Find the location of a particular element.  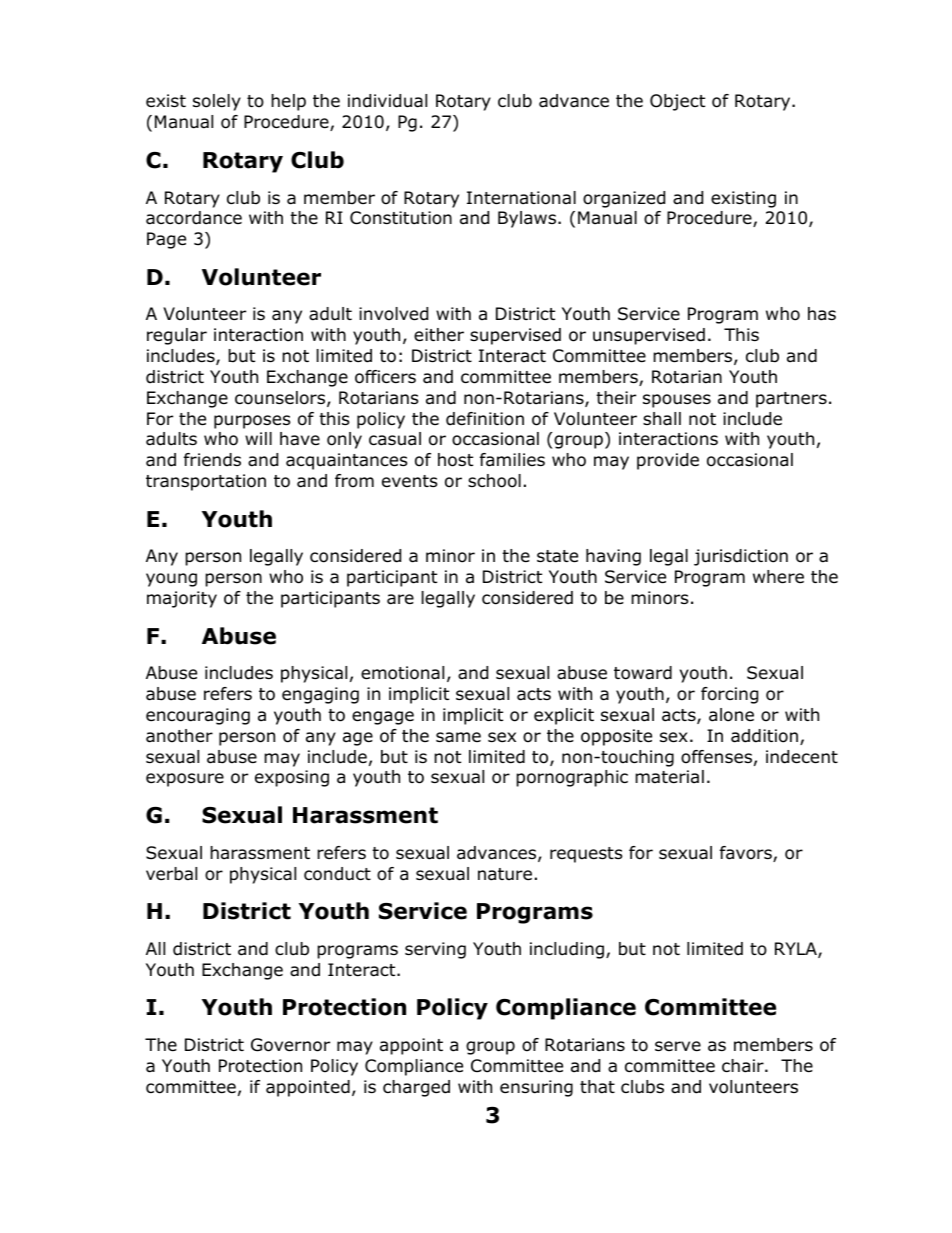

regular is located at coordinates (177, 336).
